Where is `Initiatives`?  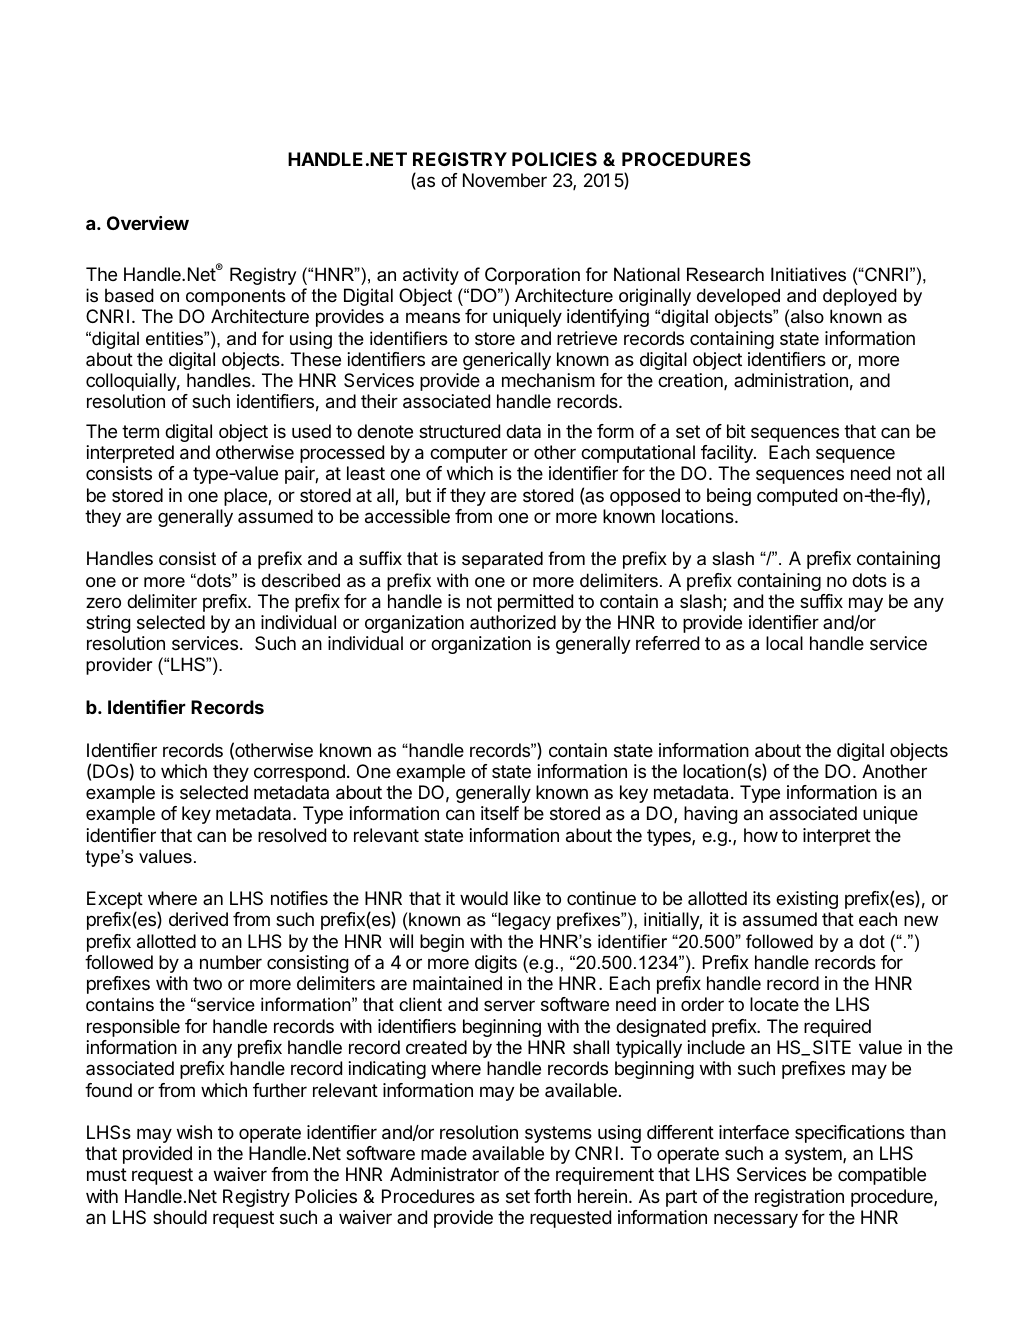 Initiatives is located at coordinates (808, 274).
